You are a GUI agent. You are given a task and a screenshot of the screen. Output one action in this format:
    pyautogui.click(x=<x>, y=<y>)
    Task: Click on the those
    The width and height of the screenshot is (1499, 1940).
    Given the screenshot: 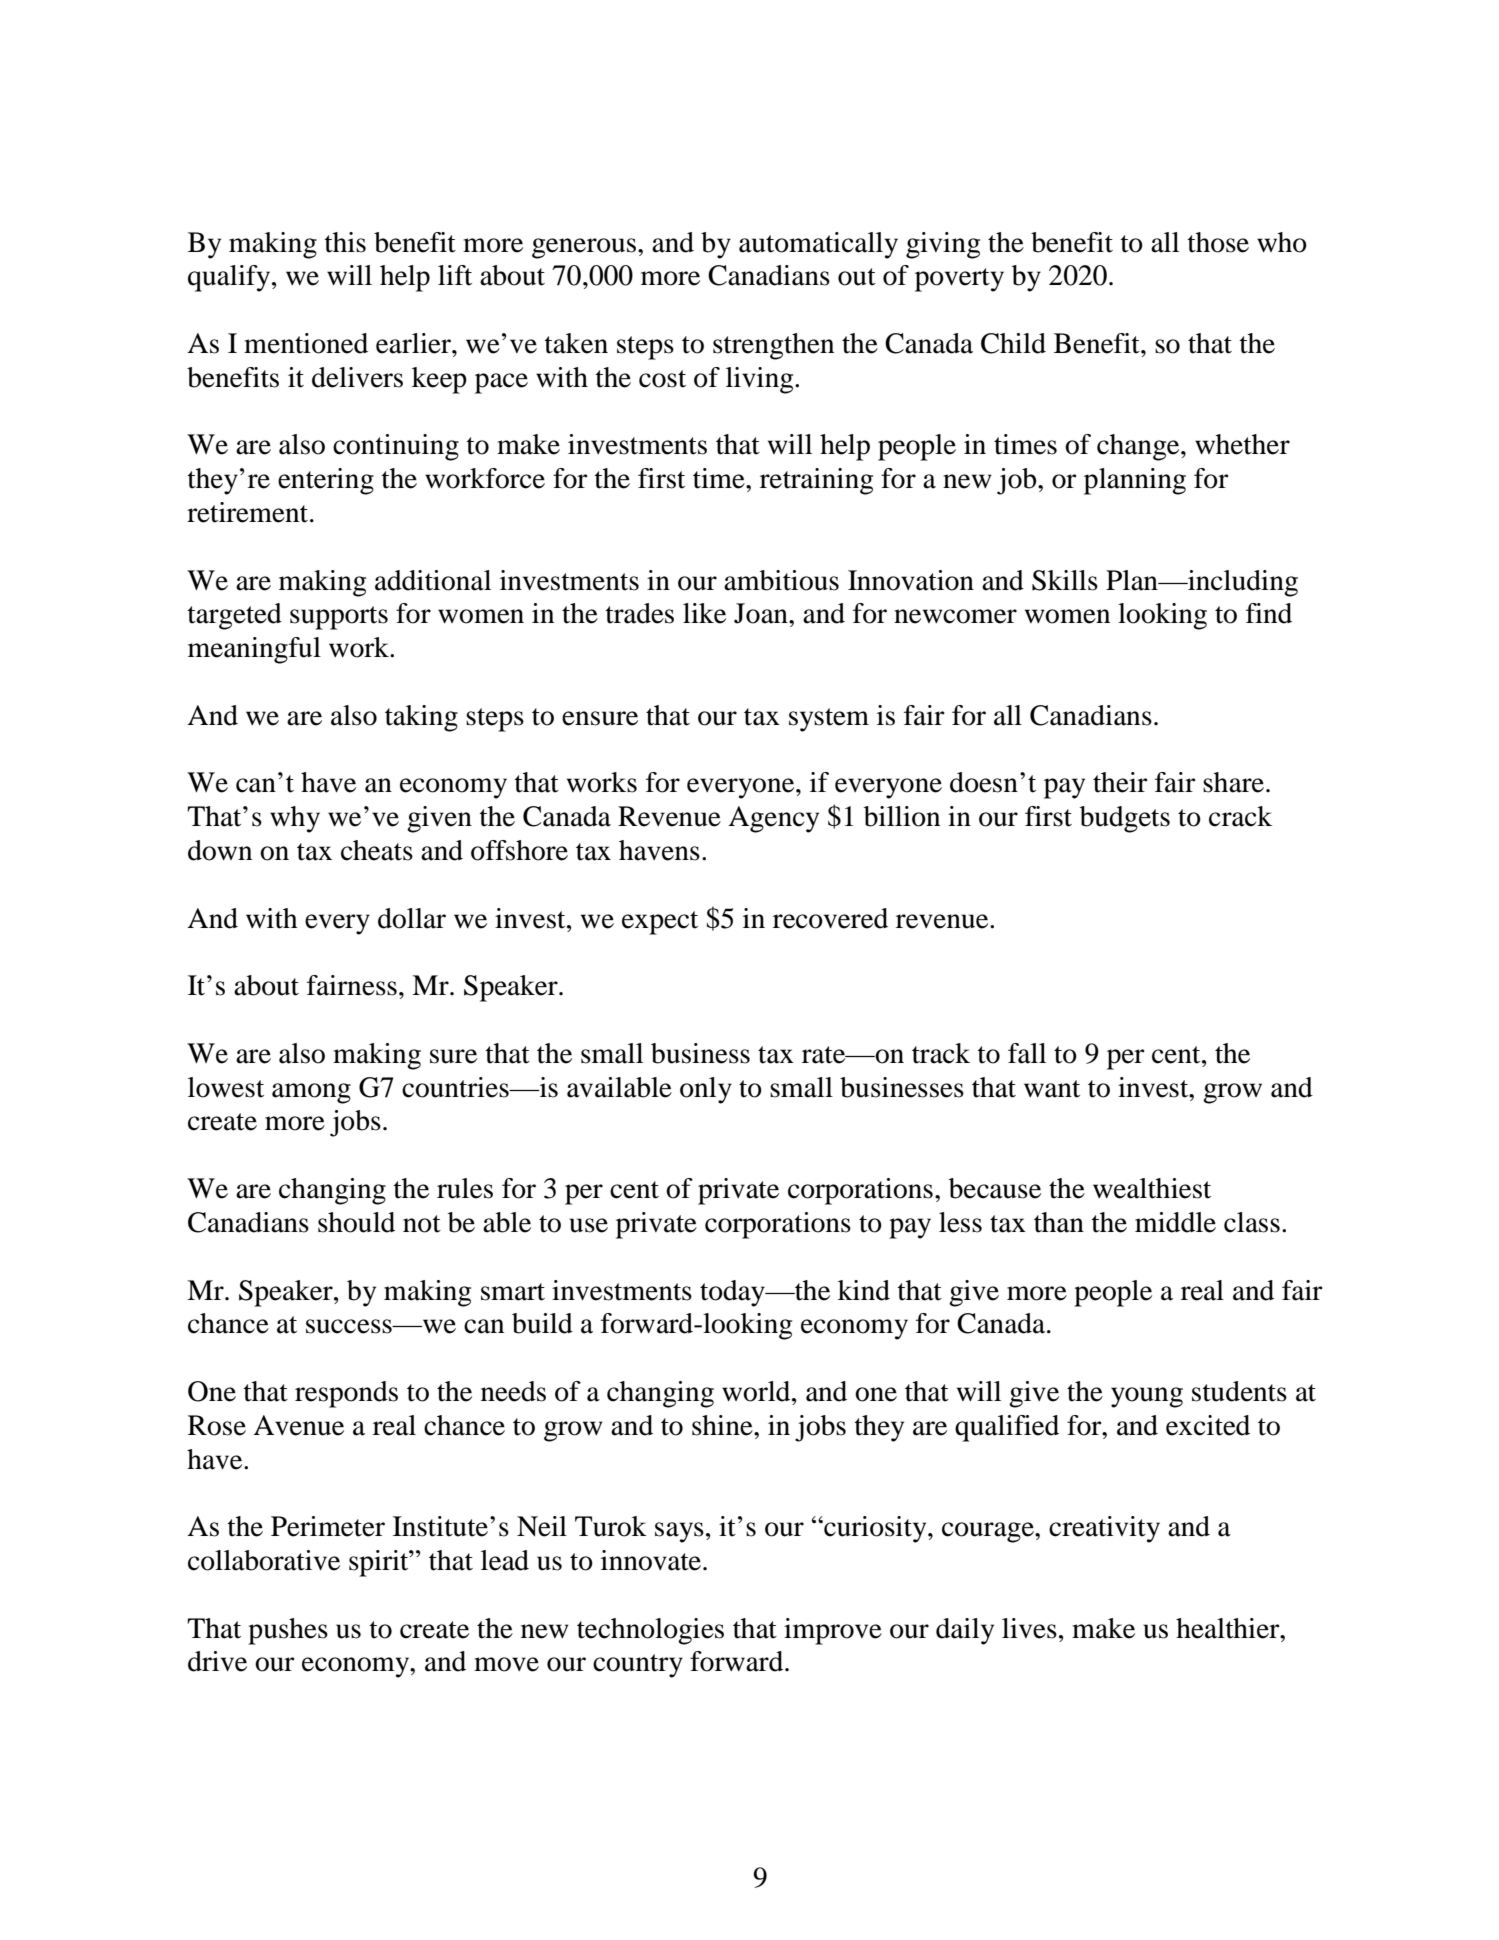 What is the action you would take?
    pyautogui.click(x=1218, y=242)
